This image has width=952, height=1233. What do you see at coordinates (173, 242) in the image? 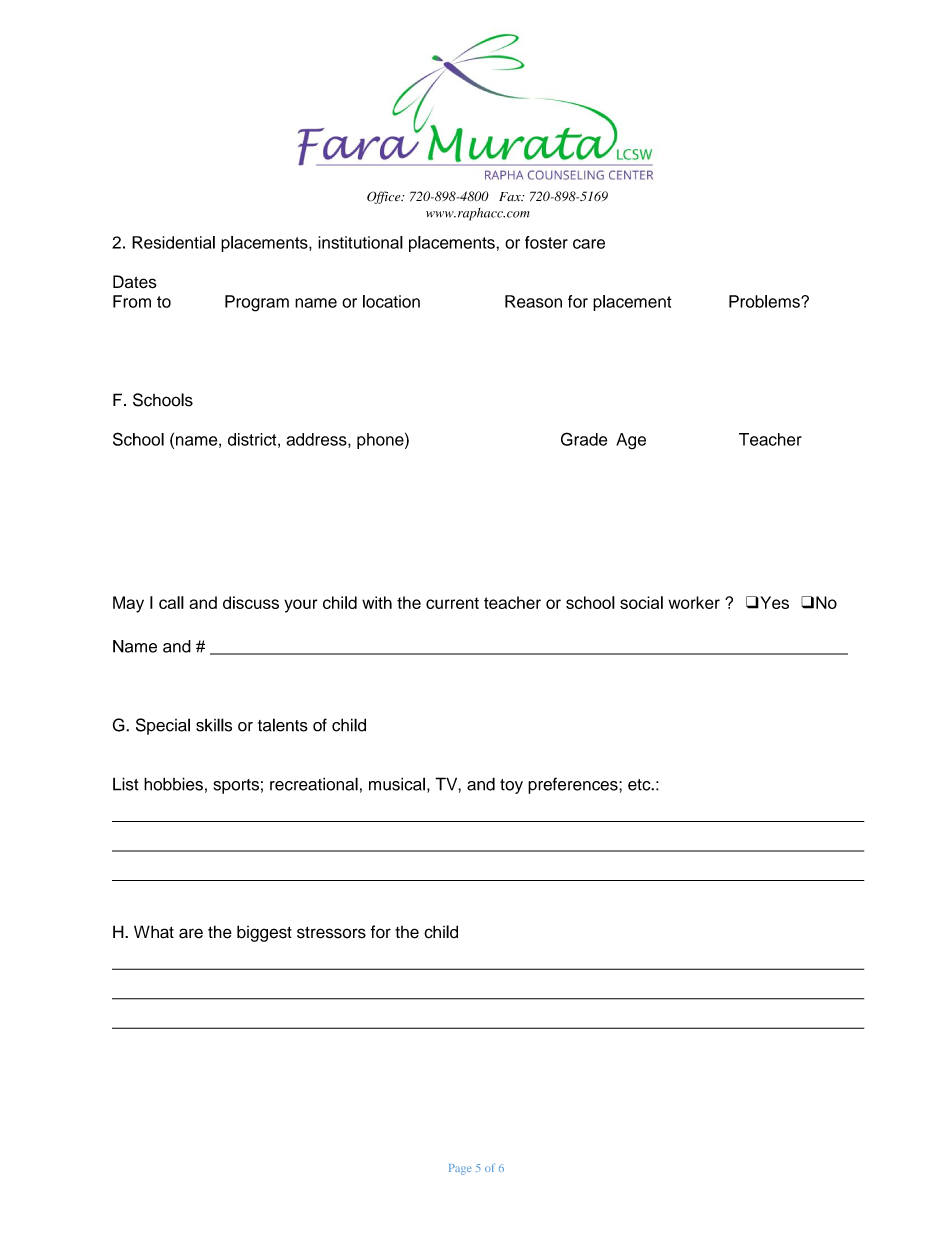
I see `Residential` at bounding box center [173, 242].
